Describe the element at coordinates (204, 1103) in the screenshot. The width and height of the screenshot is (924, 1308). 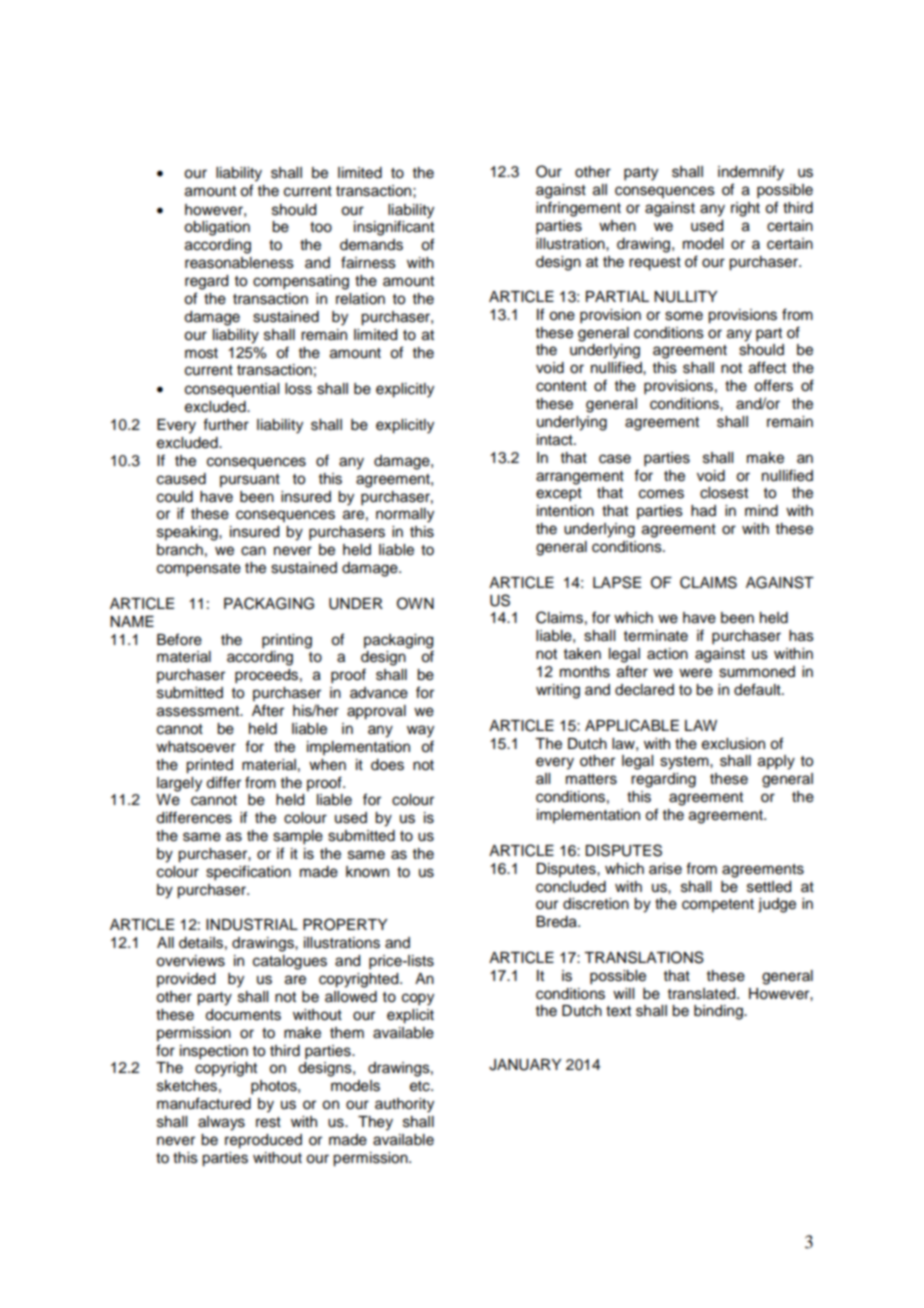
I see `manufactured` at that location.
